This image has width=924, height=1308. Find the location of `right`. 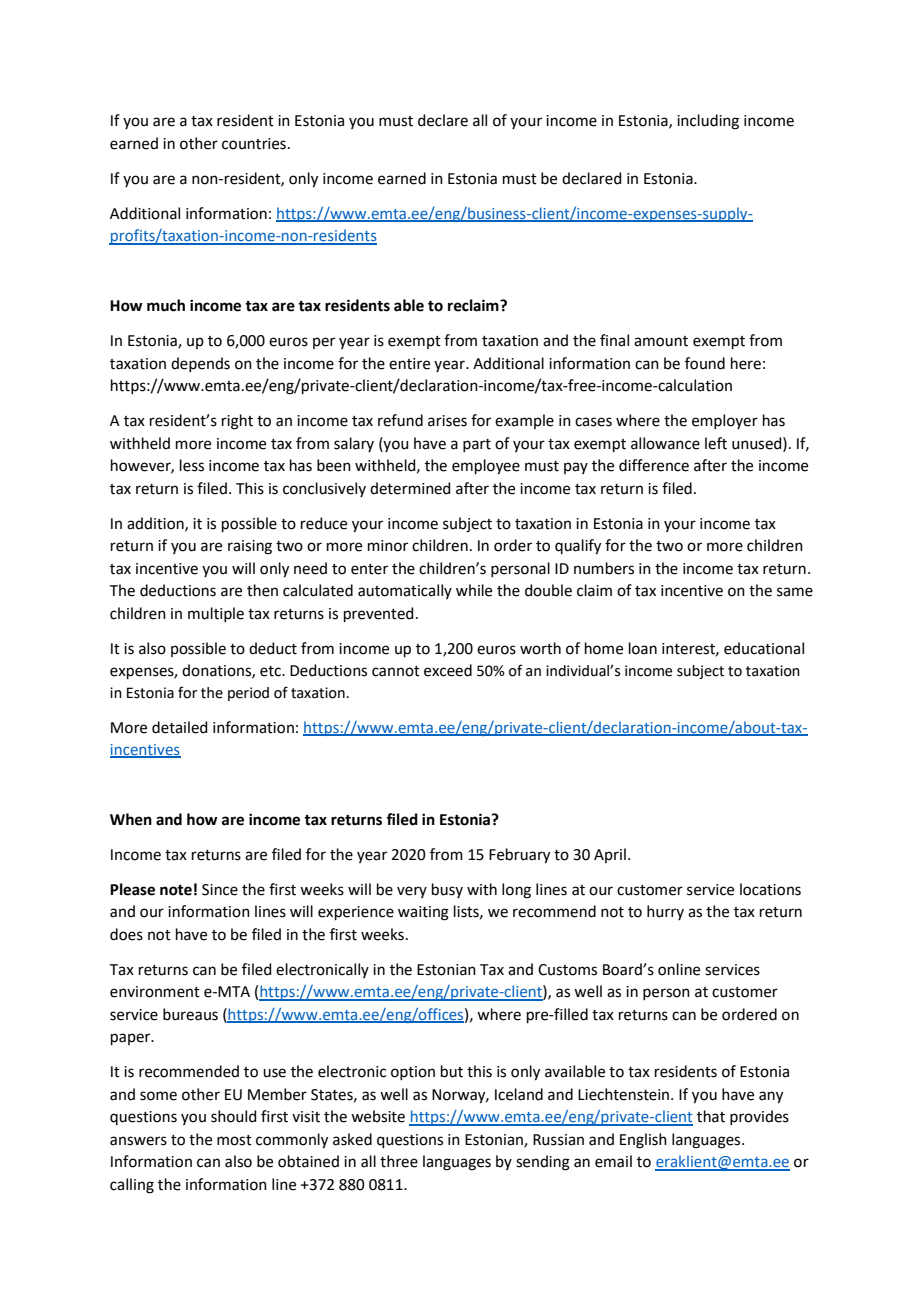

right is located at coordinates (237, 422).
